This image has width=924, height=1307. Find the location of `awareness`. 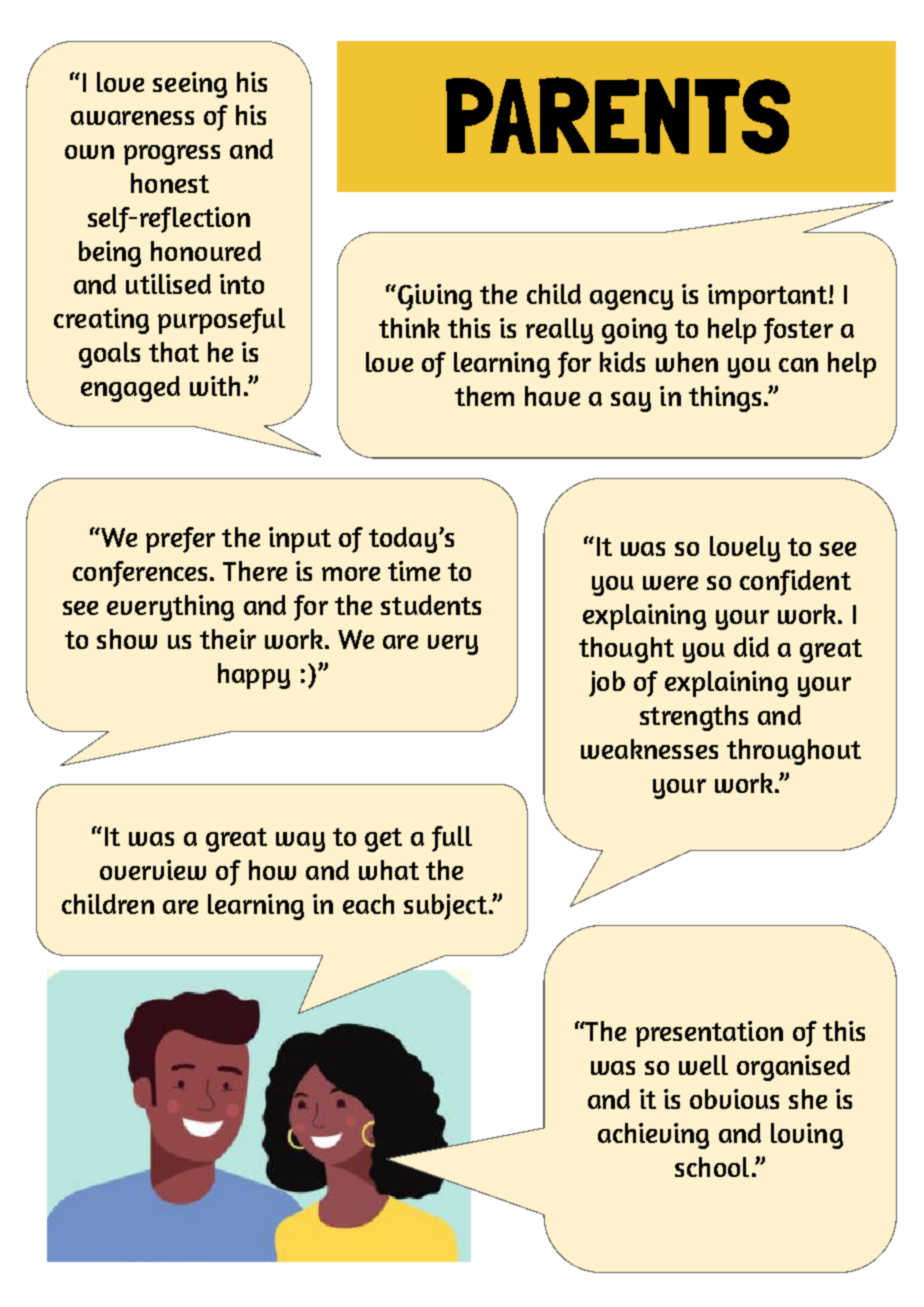

awareness is located at coordinates (132, 118).
